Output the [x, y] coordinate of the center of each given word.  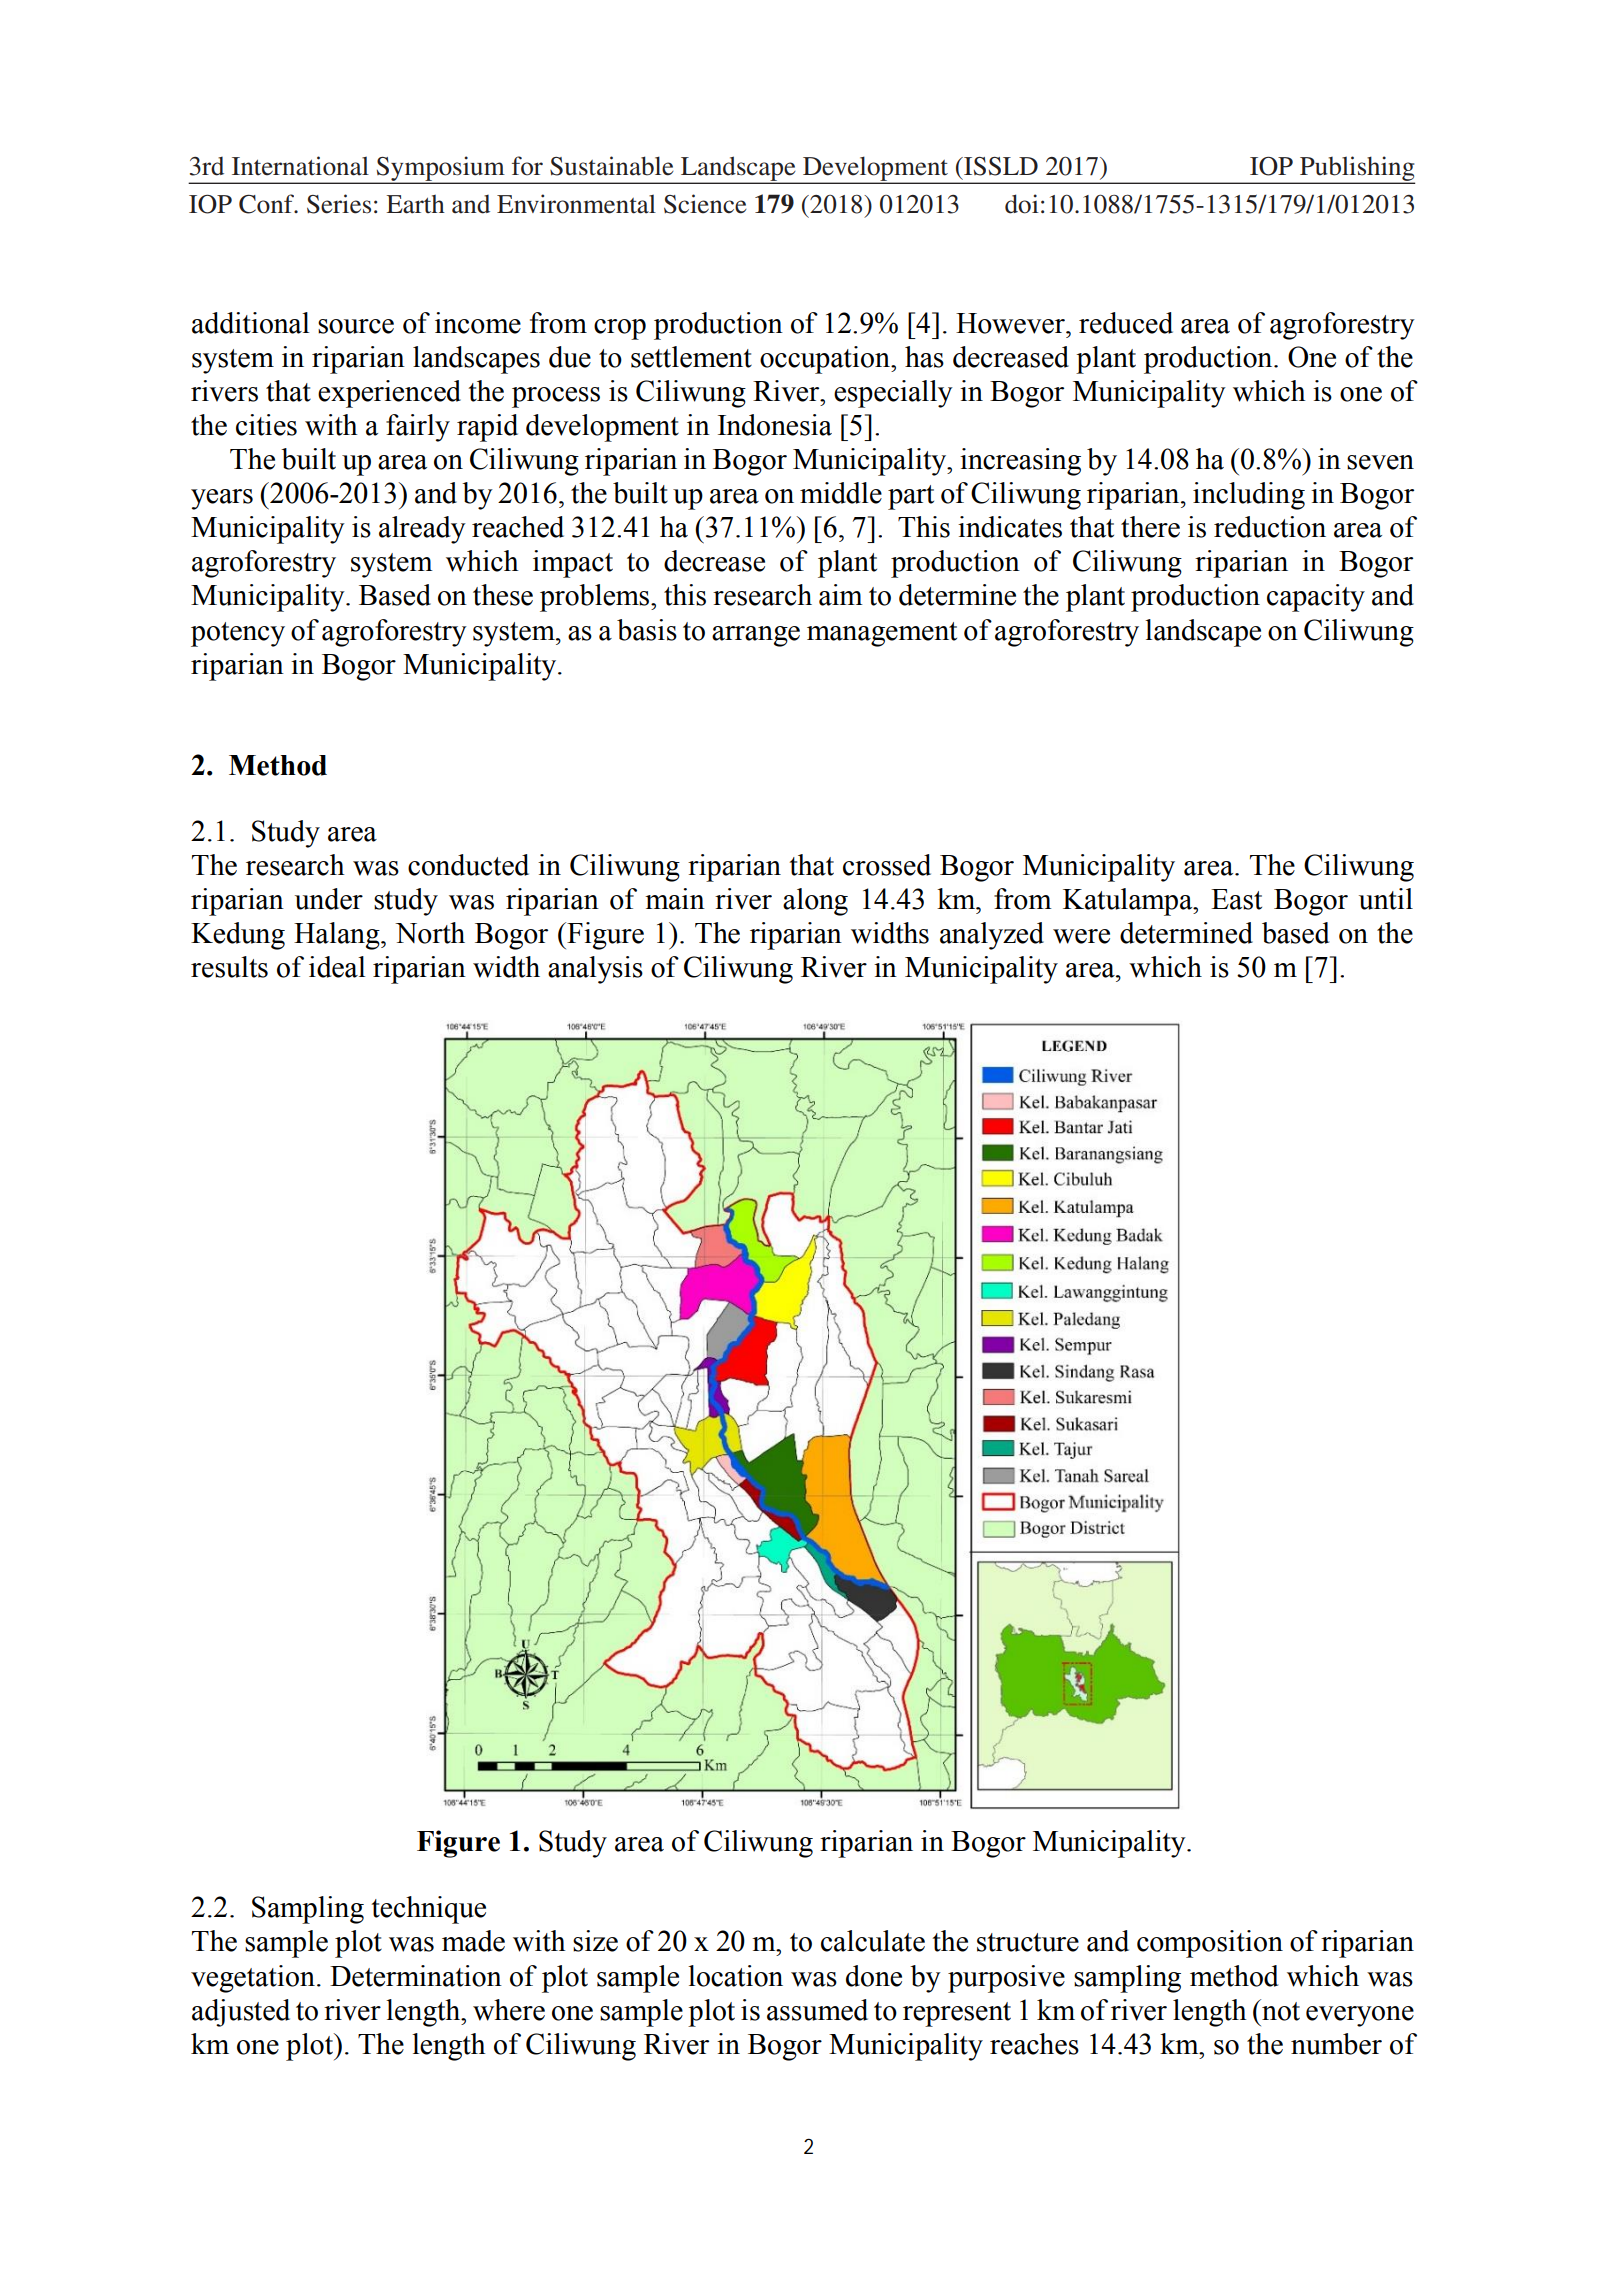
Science [705, 204]
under [329, 899]
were [1081, 936]
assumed [817, 2010]
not [1280, 2010]
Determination [416, 1976]
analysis [595, 970]
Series [339, 204]
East [1236, 899]
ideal [337, 967]
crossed [887, 865]
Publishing [1356, 169]
